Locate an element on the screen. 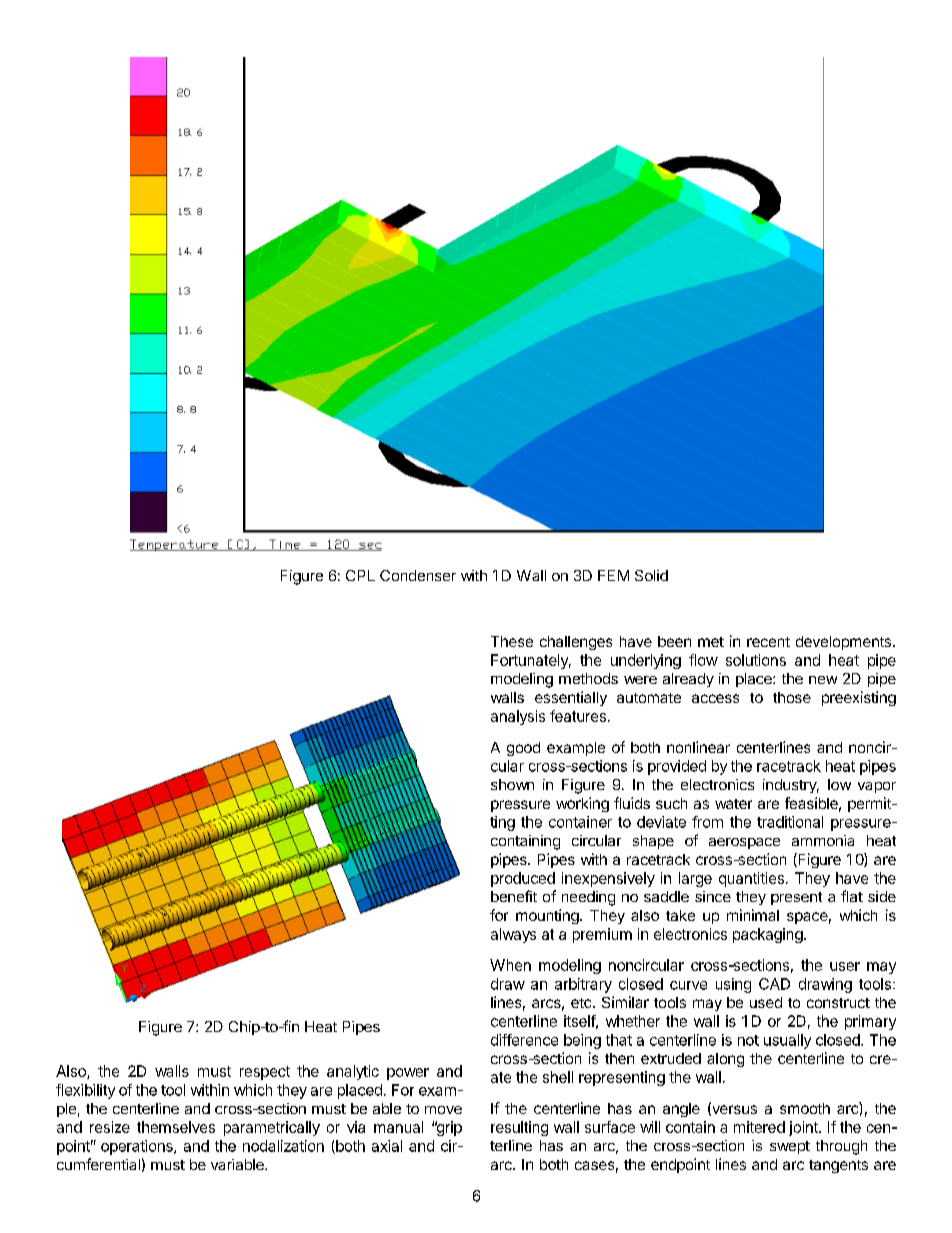  Condenser is located at coordinates (418, 575).
